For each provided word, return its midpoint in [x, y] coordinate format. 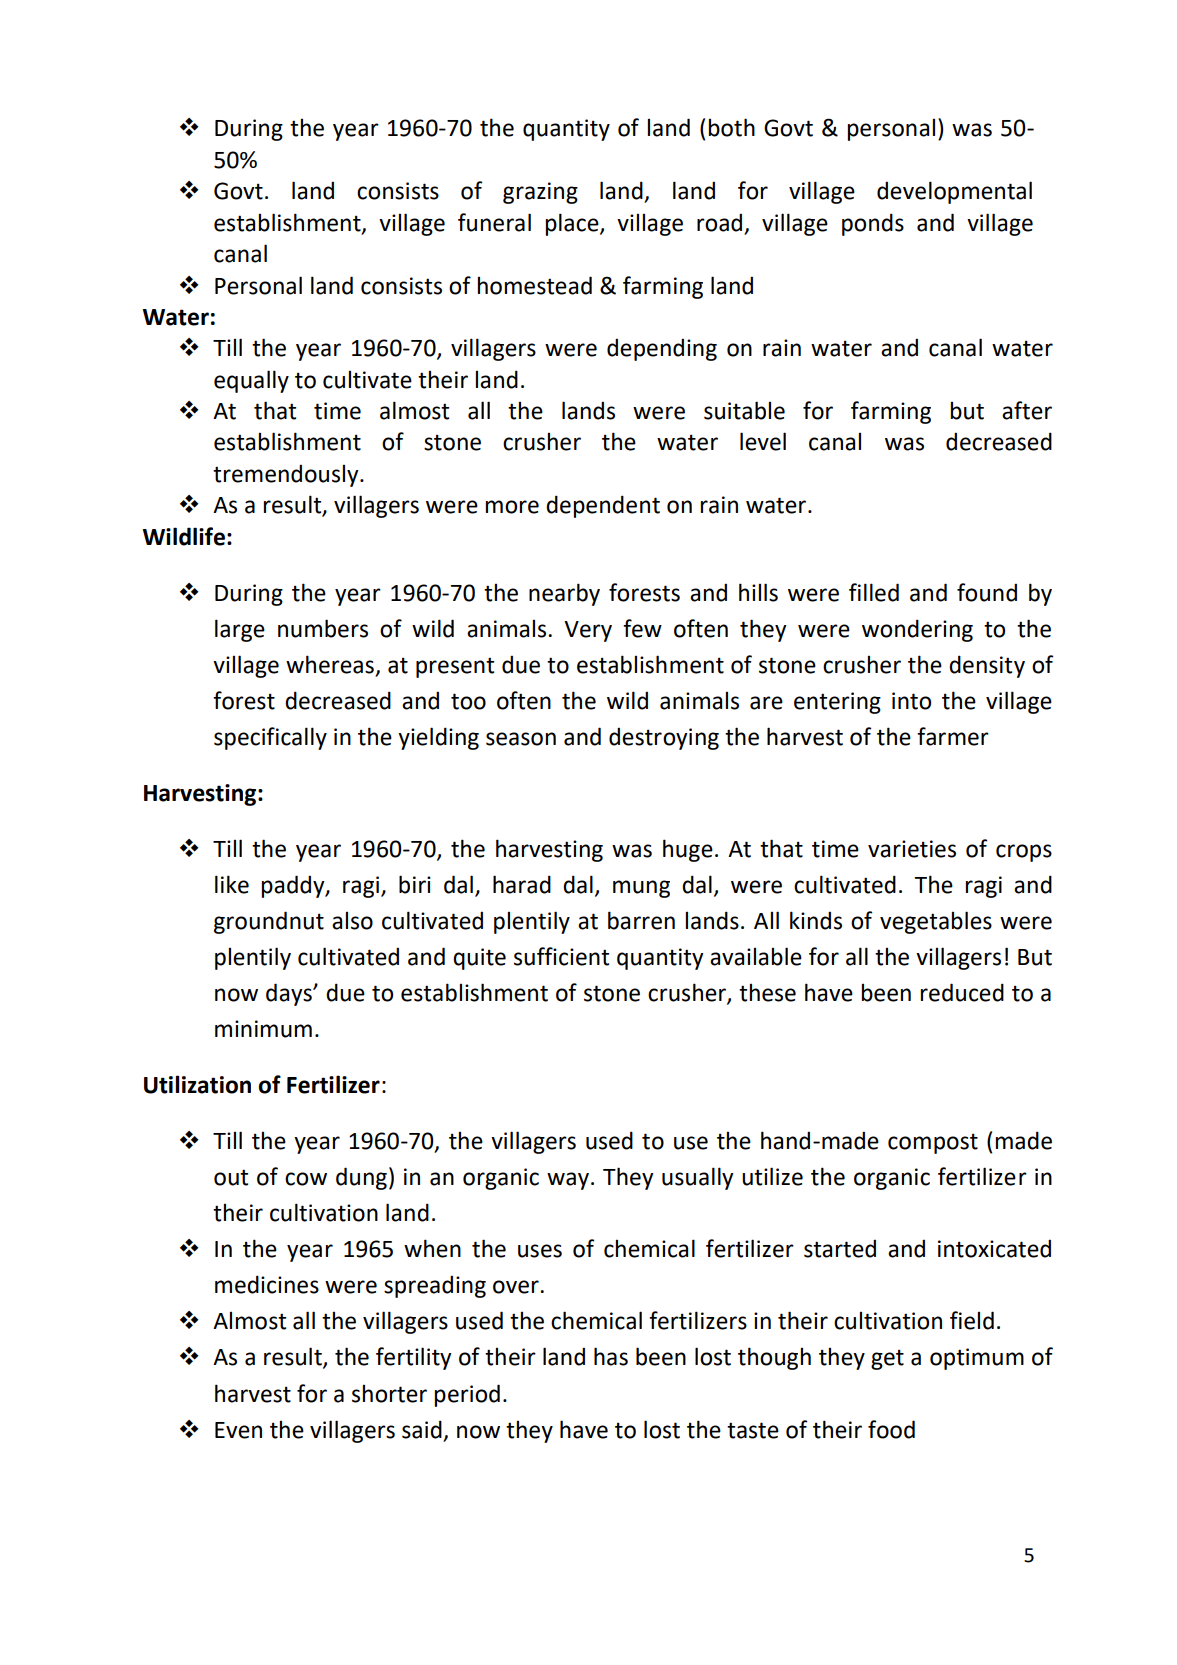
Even [238, 1430]
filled [874, 592]
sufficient [561, 956]
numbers [323, 628]
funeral [494, 222]
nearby [564, 594]
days [290, 994]
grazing [540, 193]
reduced [962, 992]
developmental [954, 192]
